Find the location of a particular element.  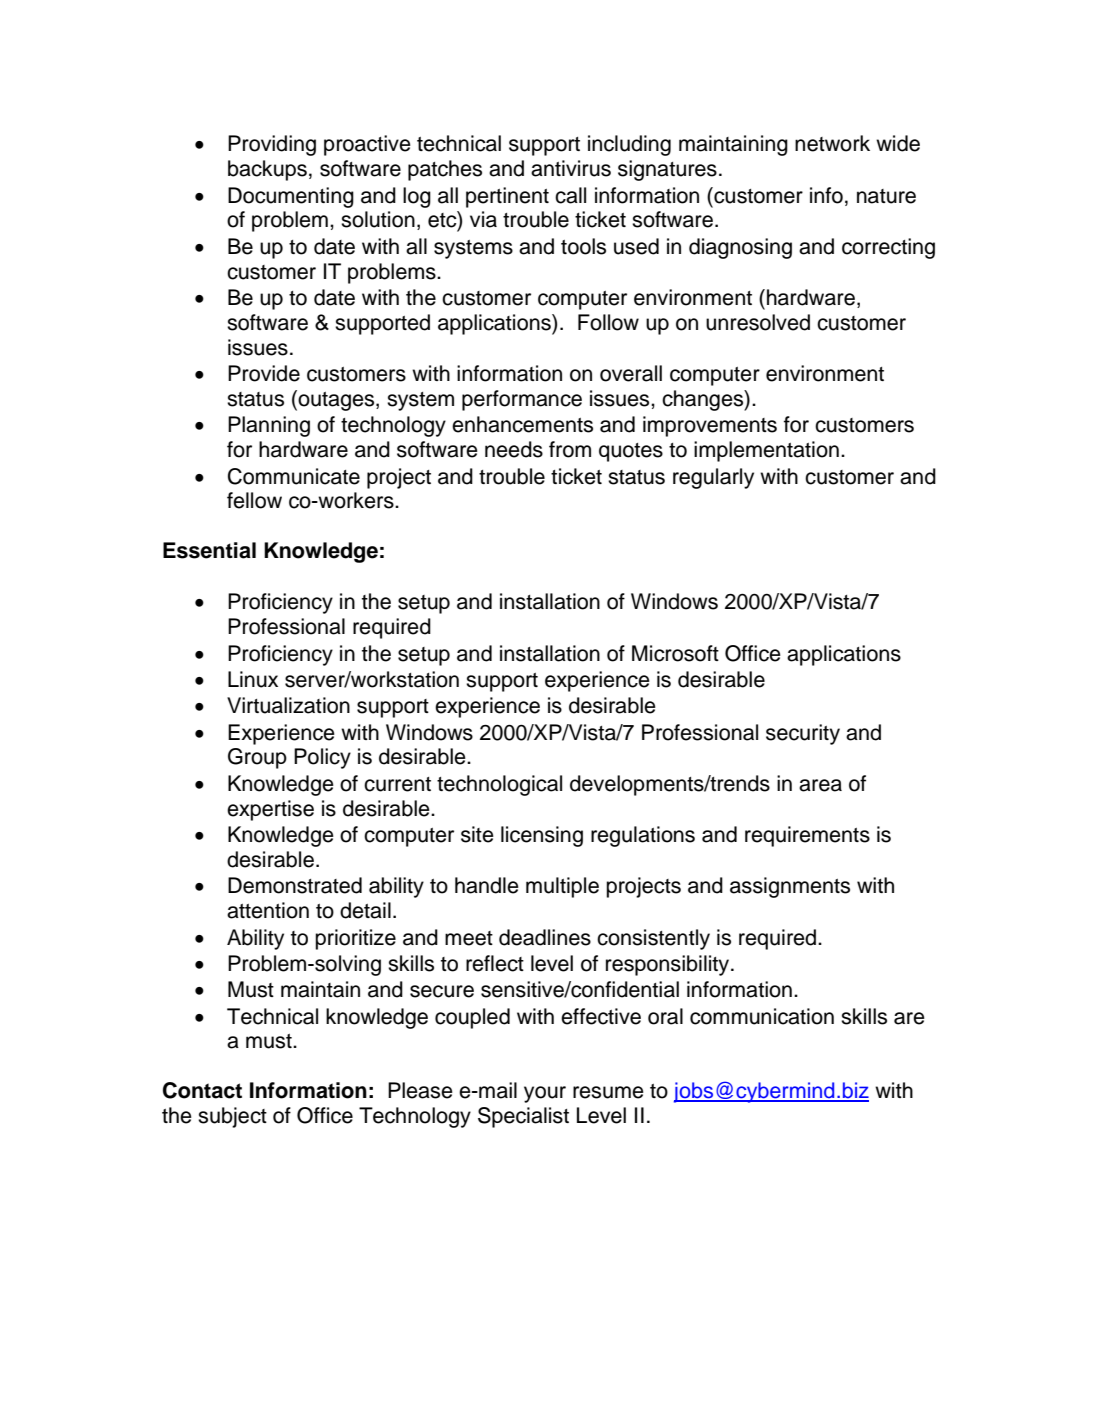

backups is located at coordinates (267, 170).
